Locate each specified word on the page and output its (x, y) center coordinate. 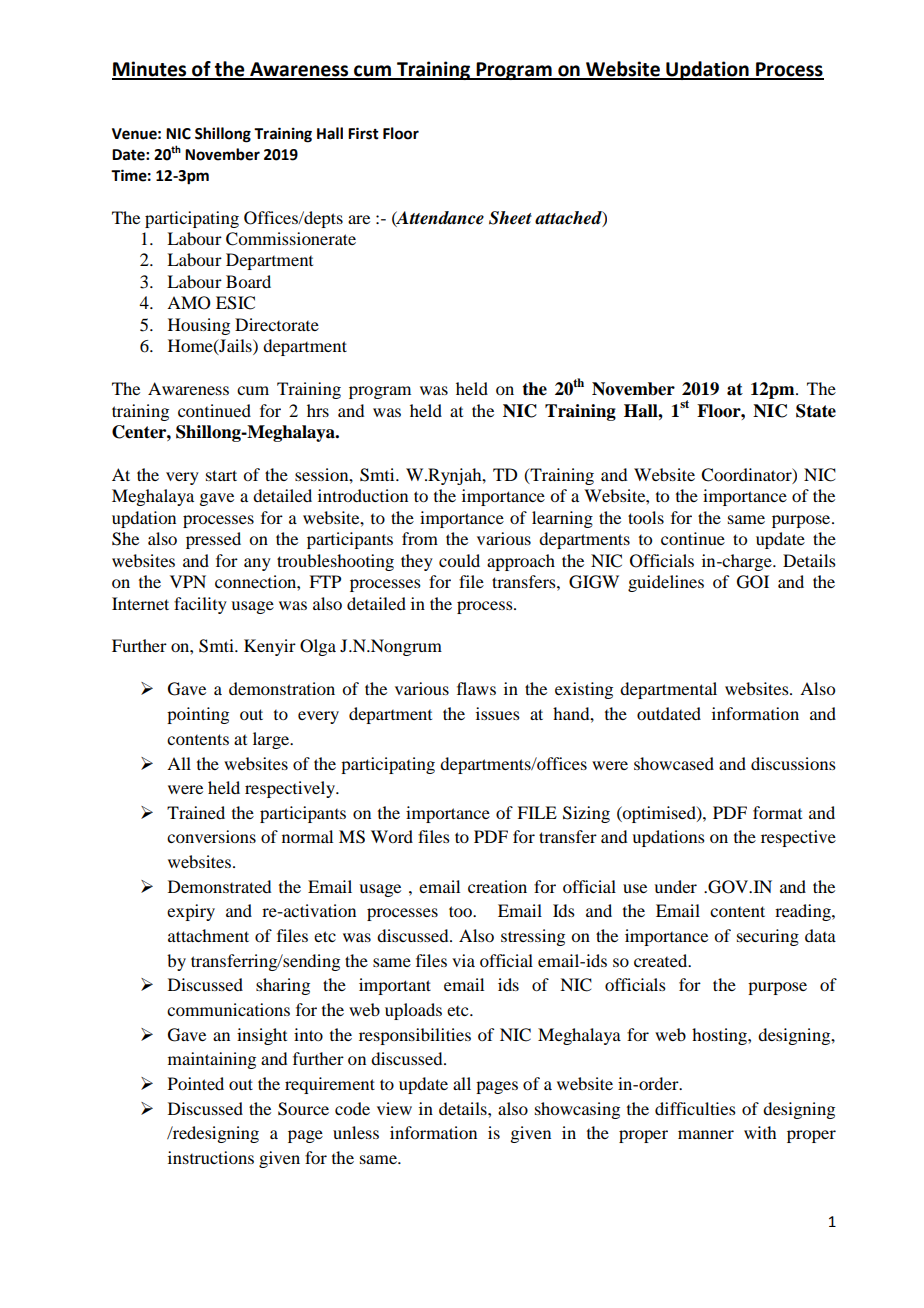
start (221, 475)
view (394, 1108)
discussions (793, 763)
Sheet (510, 218)
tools (646, 517)
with (760, 1132)
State (816, 411)
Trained (196, 812)
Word (392, 836)
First (363, 133)
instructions (211, 1157)
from (420, 538)
